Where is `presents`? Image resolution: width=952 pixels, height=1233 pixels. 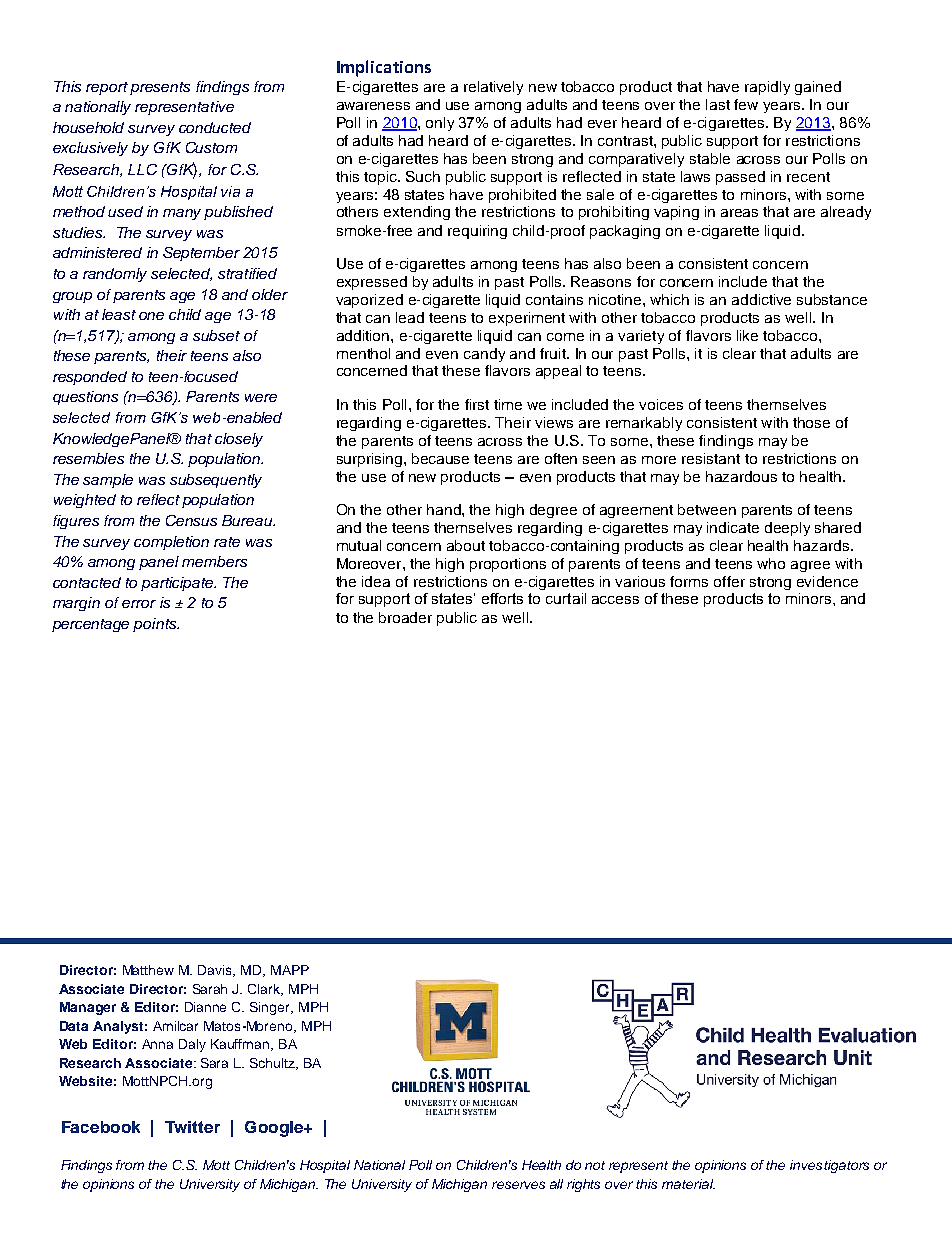 presents is located at coordinates (160, 88).
